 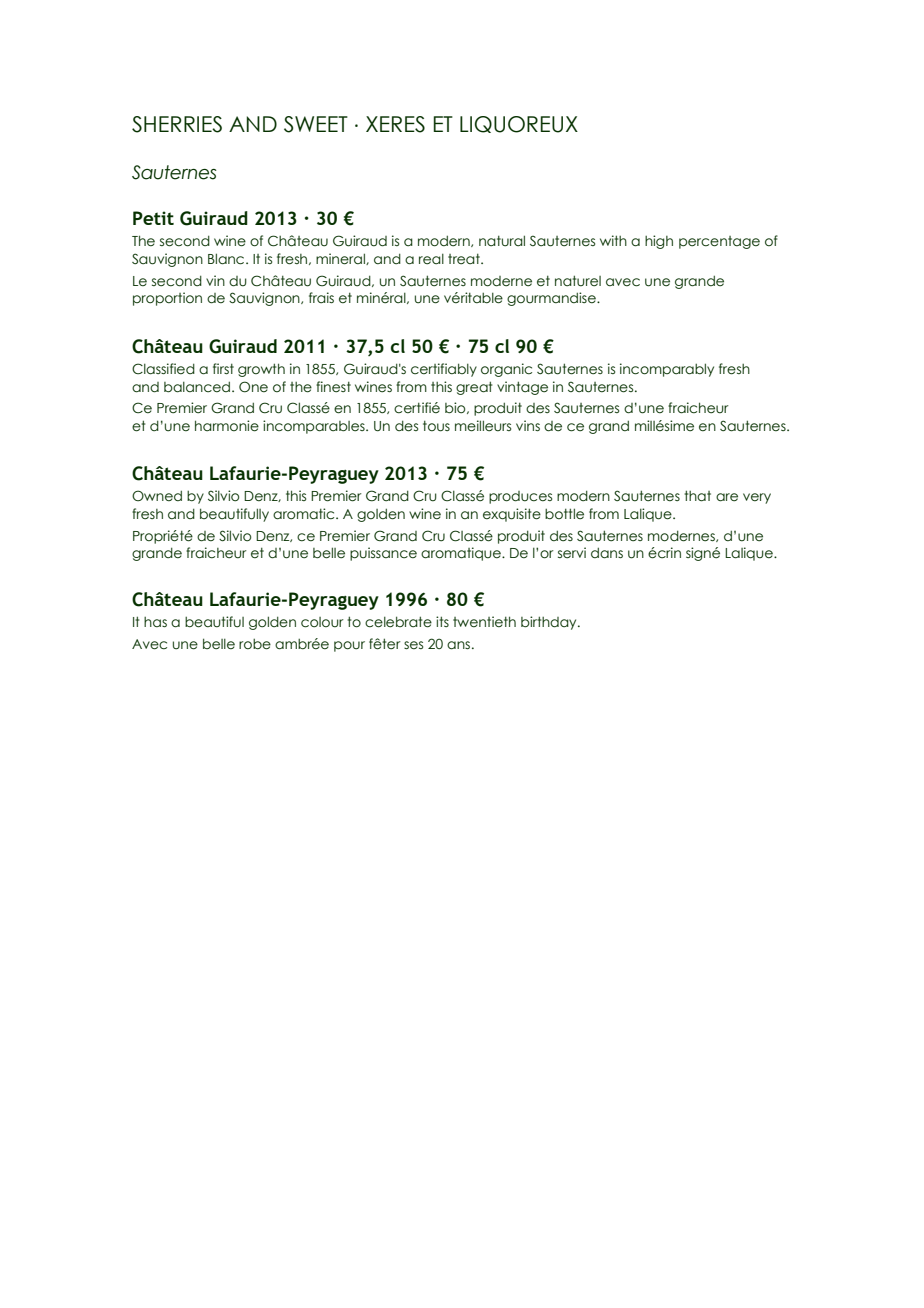 I want to click on SWEET, so click(x=316, y=124).
